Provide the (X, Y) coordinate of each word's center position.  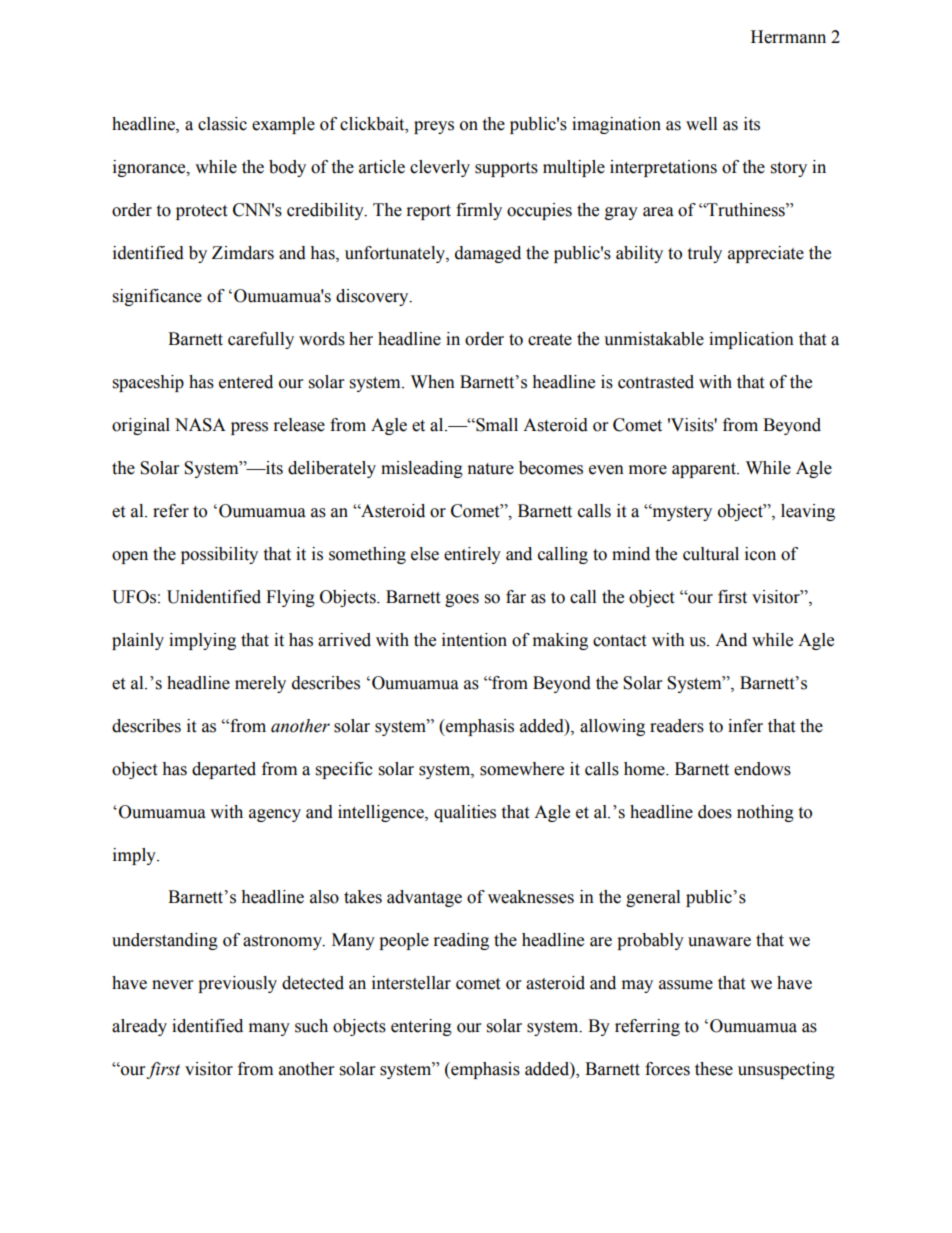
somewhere (522, 769)
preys (434, 127)
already (139, 1027)
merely (260, 684)
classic (222, 124)
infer (745, 726)
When (433, 382)
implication (751, 340)
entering (421, 1027)
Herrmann (788, 37)
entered (246, 382)
